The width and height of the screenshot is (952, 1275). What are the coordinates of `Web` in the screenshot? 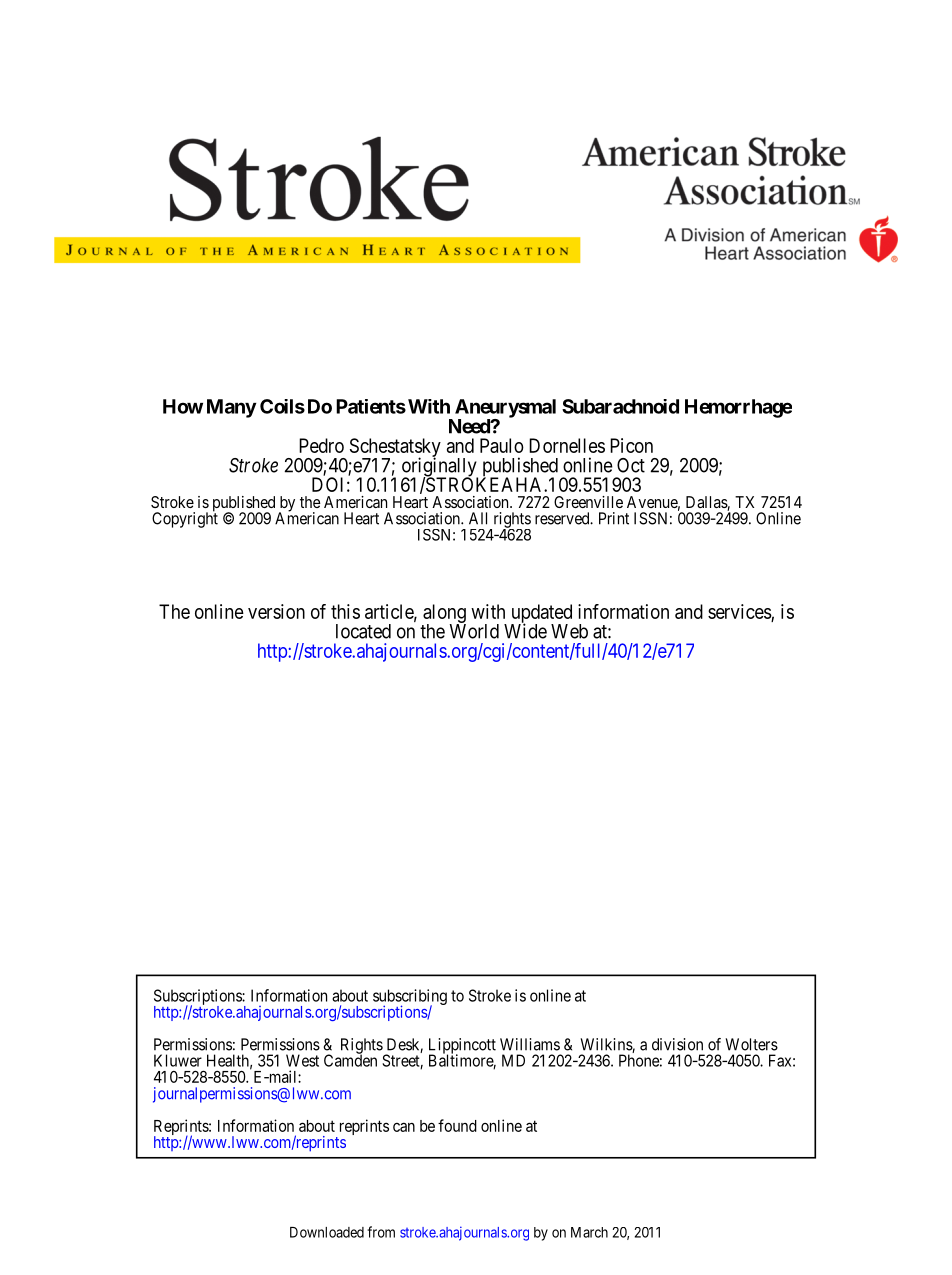 It's located at (569, 631).
